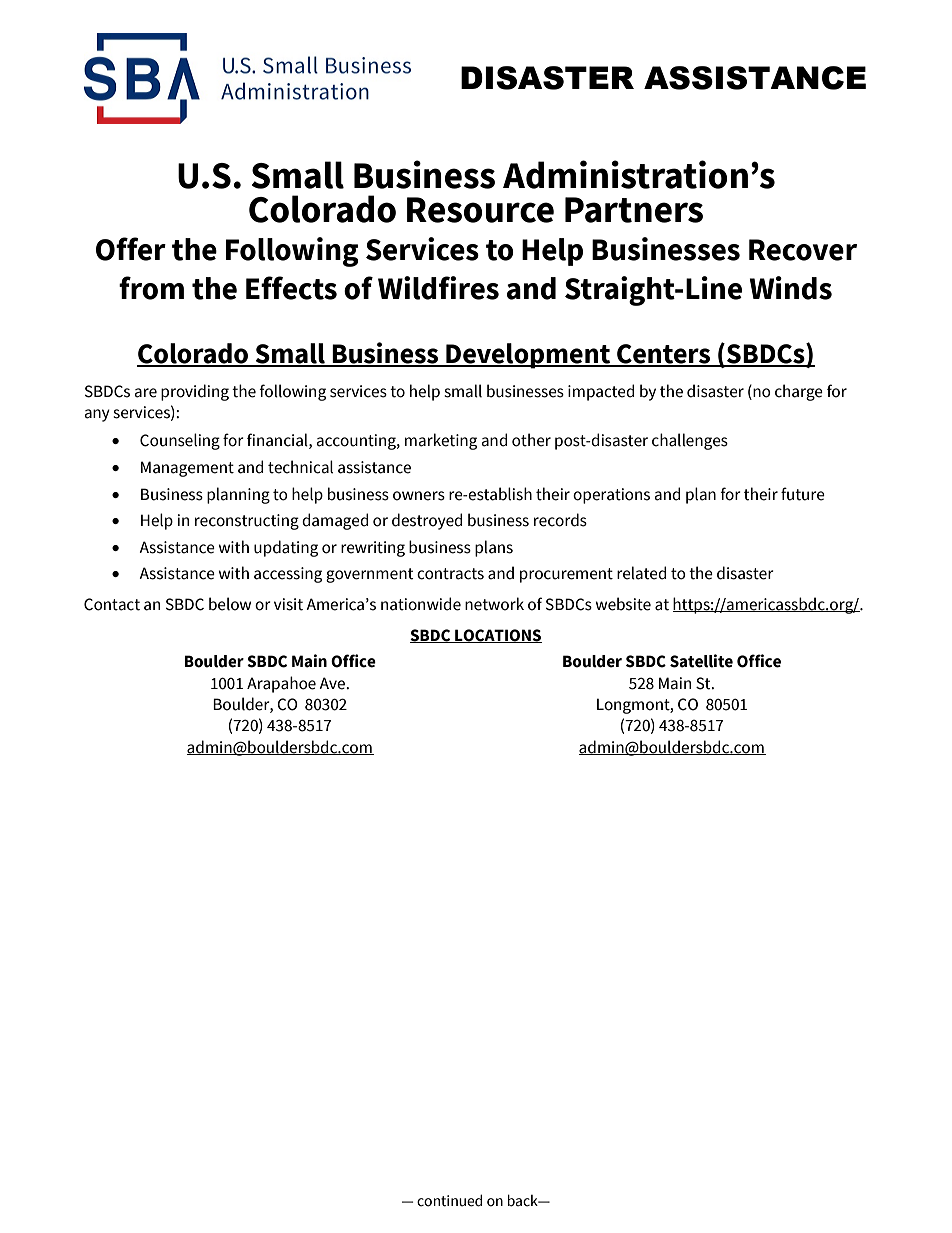 This document has width=952, height=1233. Describe the element at coordinates (497, 636) in the document. I see `LOCATIONS` at that location.
